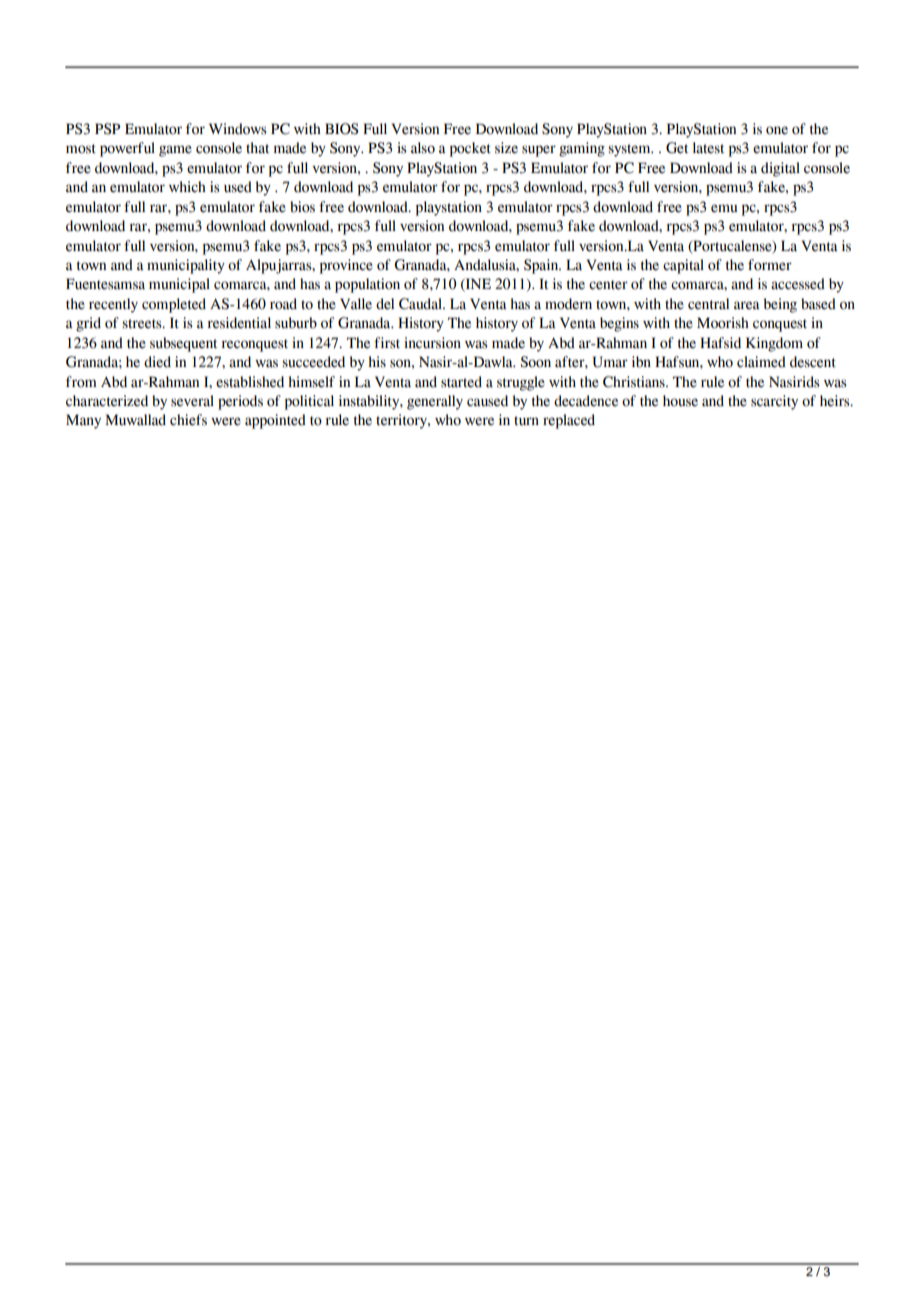 This image has width=924, height=1308. Describe the element at coordinates (188, 420) in the image. I see `chiefs` at that location.
